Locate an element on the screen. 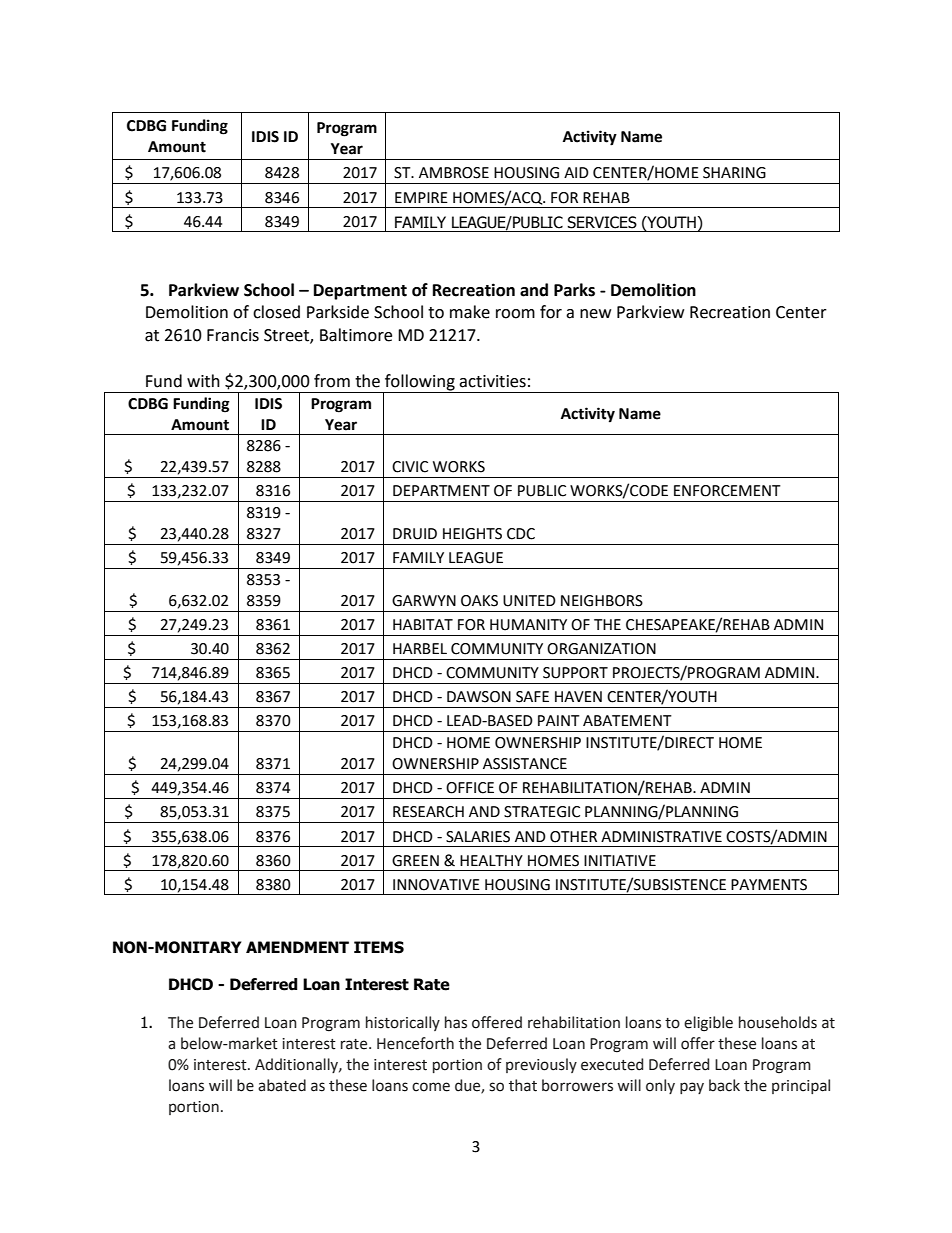 The image size is (952, 1233). SHARING is located at coordinates (734, 173).
